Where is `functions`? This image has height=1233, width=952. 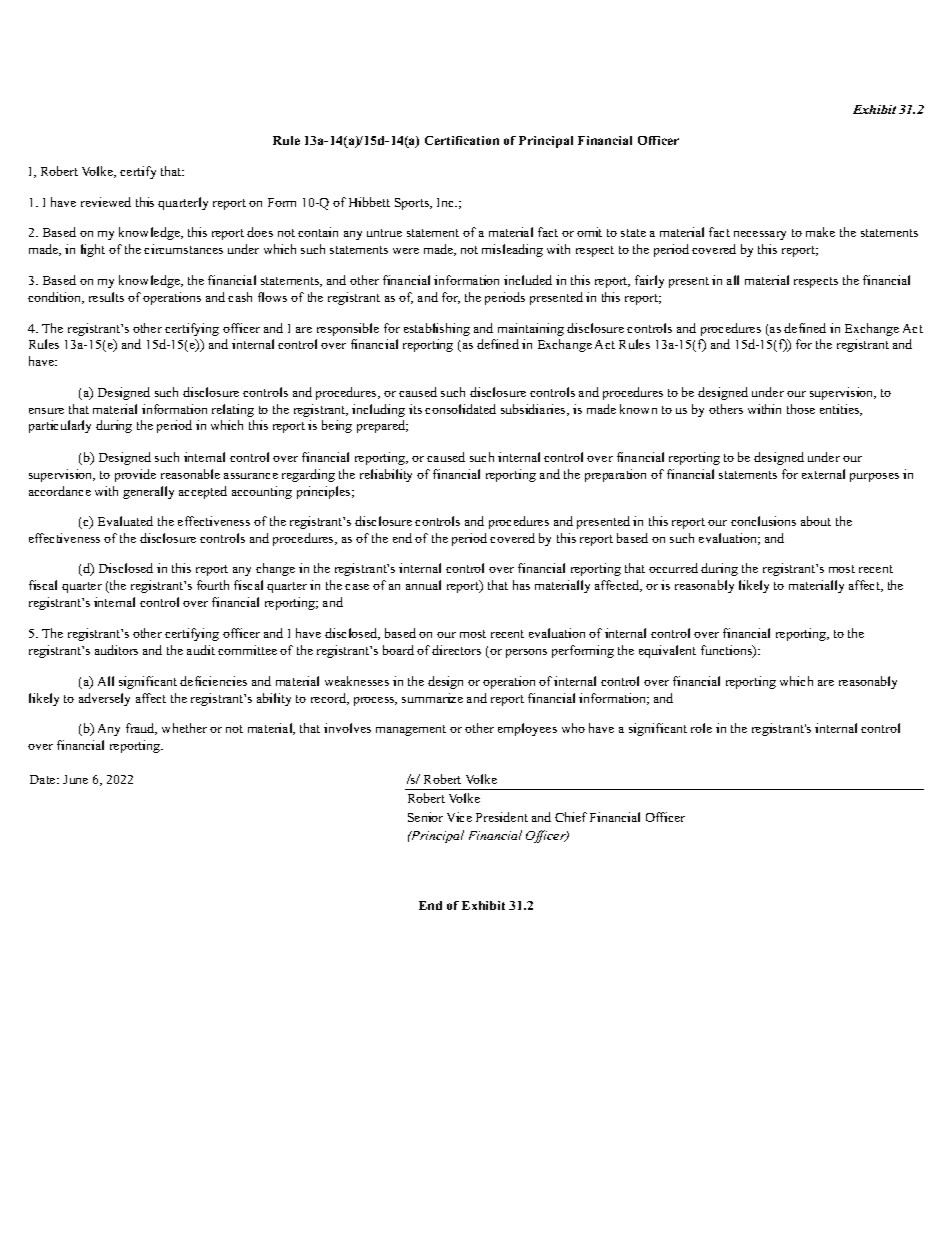
functions is located at coordinates (727, 651).
